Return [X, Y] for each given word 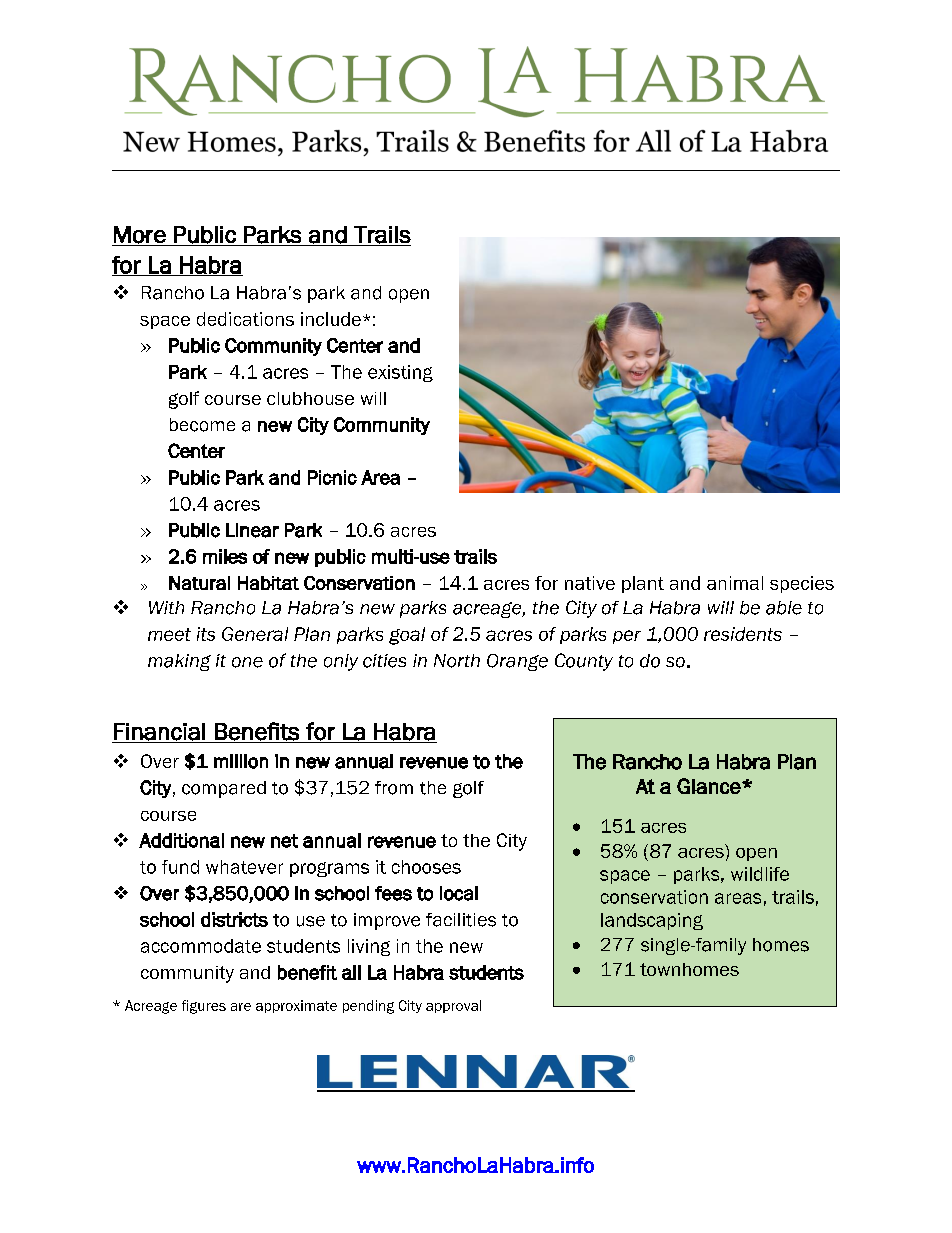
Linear [252, 530]
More [140, 235]
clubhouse [310, 398]
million [241, 761]
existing [400, 373]
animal [735, 583]
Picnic [332, 477]
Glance [710, 786]
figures [204, 1007]
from [394, 788]
